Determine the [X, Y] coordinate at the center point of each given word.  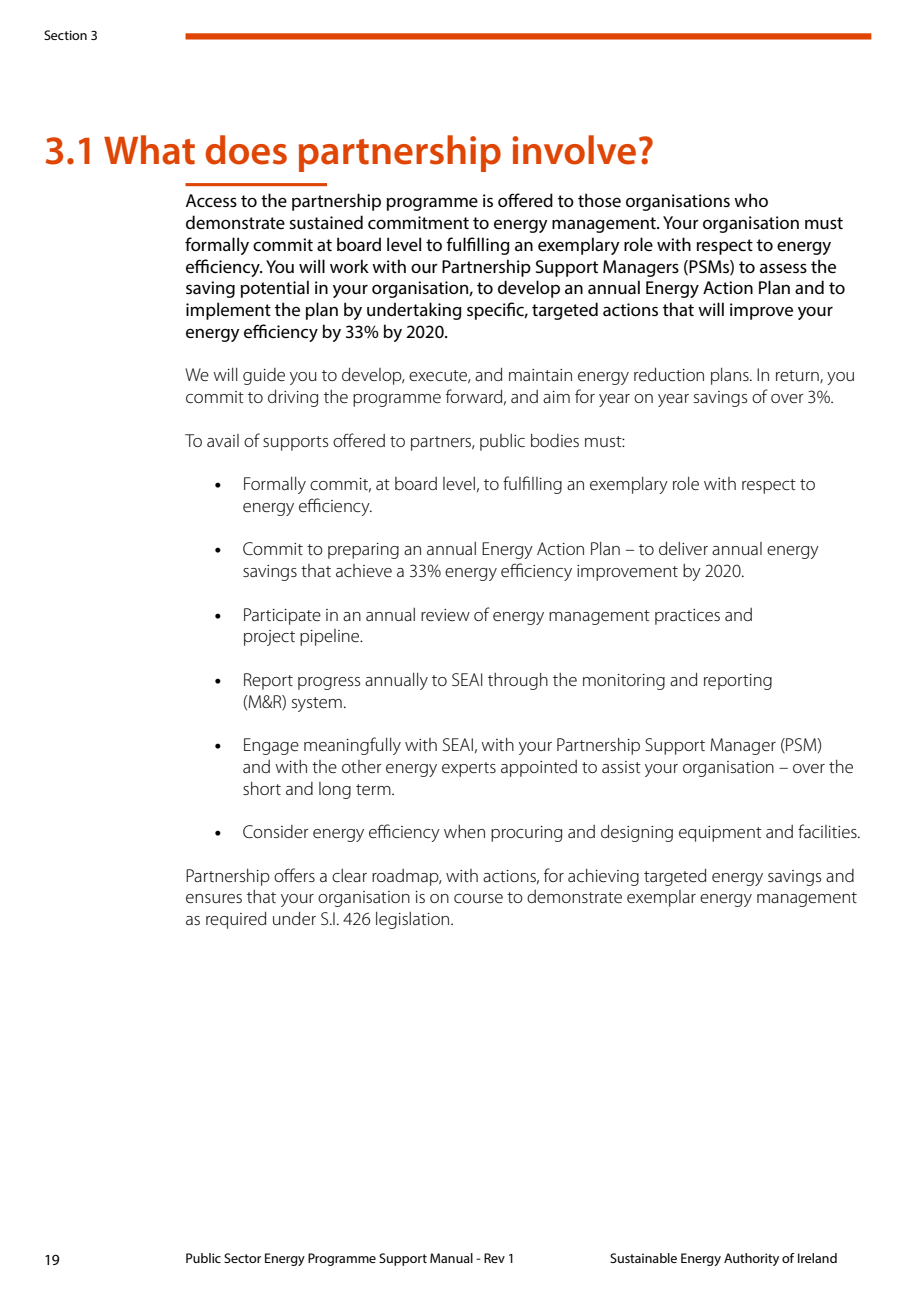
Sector [242, 1258]
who [751, 200]
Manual [451, 1258]
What [149, 150]
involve [574, 150]
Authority [751, 1259]
